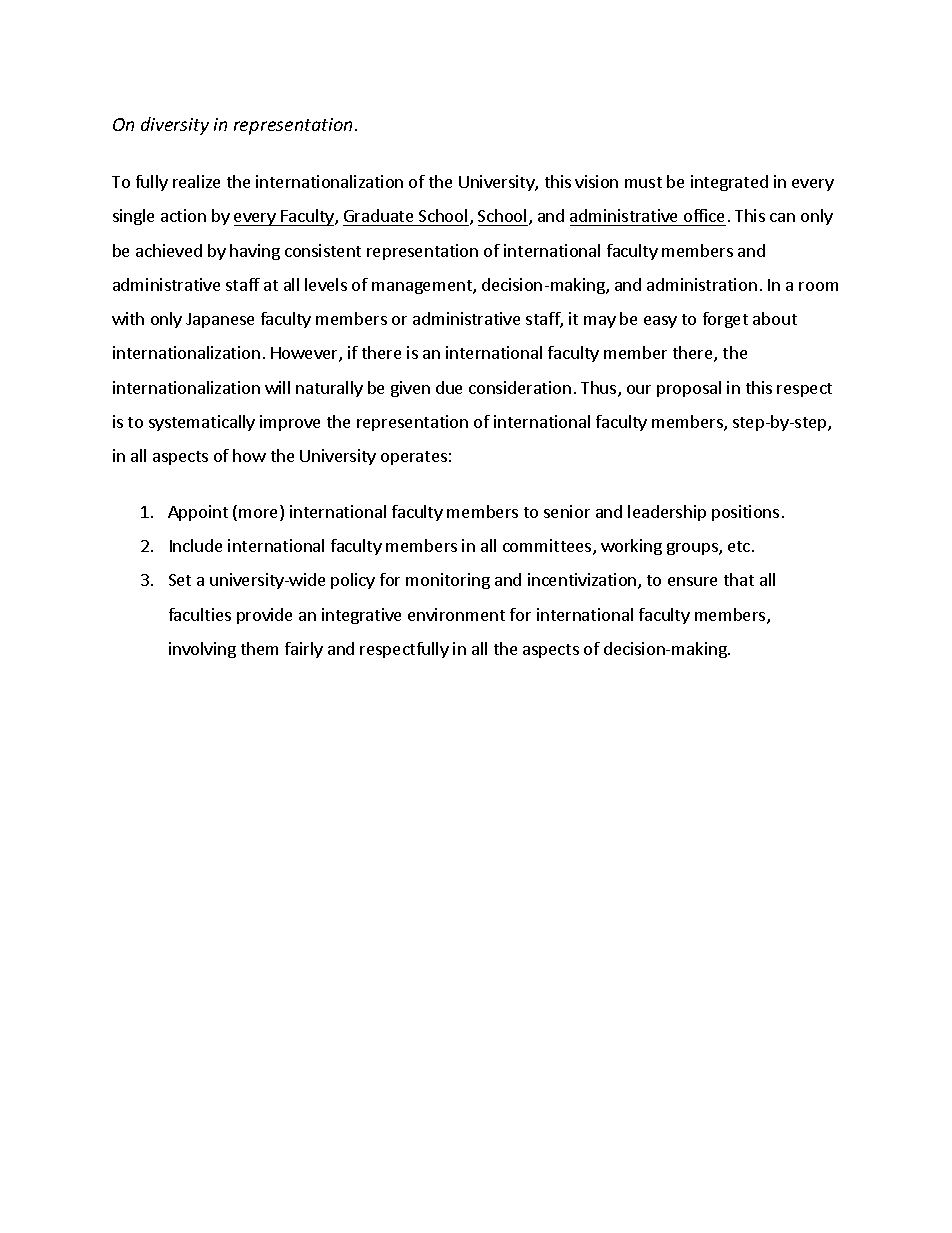  What do you see at coordinates (689, 389) in the page?
I see `proposal` at bounding box center [689, 389].
